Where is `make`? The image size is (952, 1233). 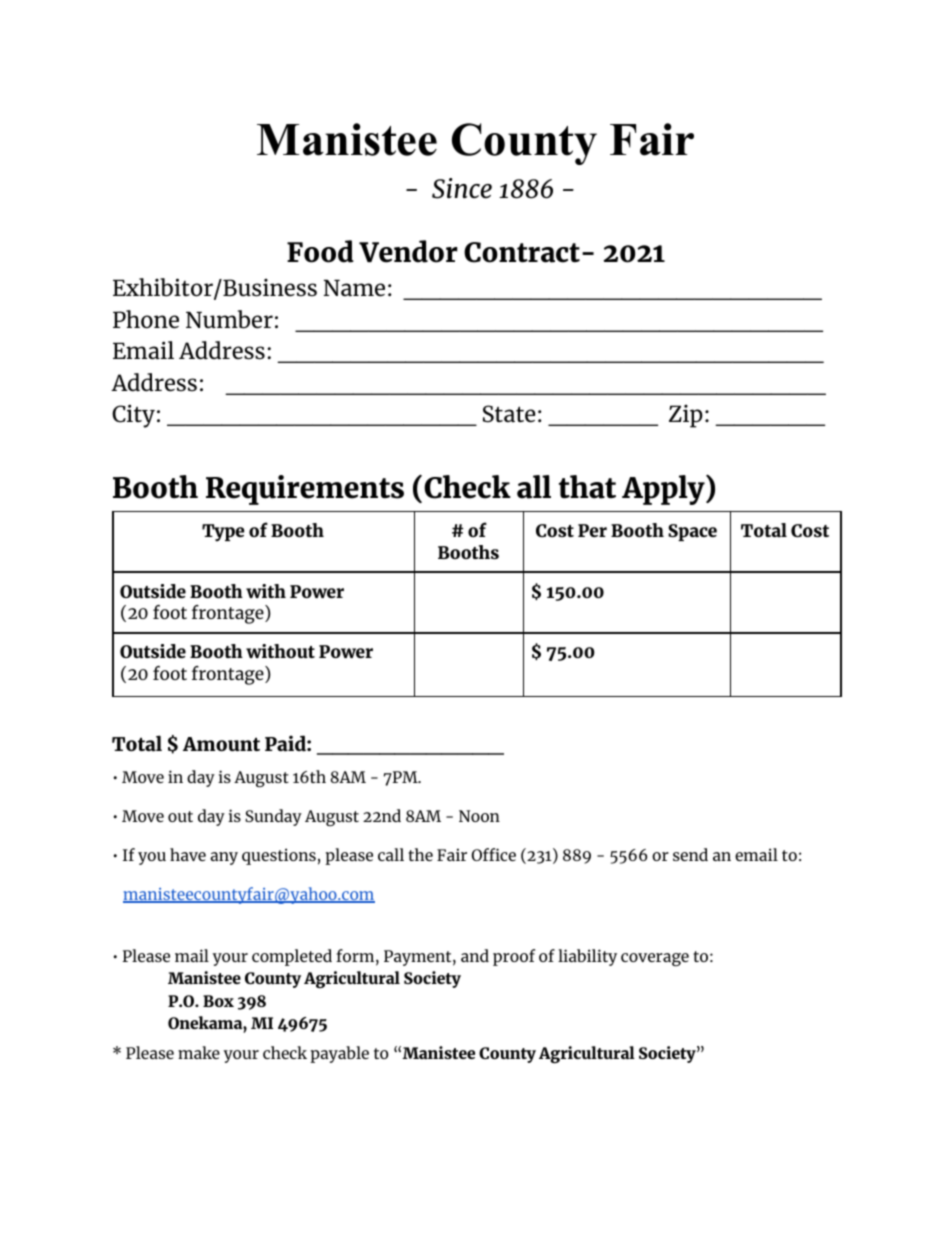
make is located at coordinates (199, 1052).
